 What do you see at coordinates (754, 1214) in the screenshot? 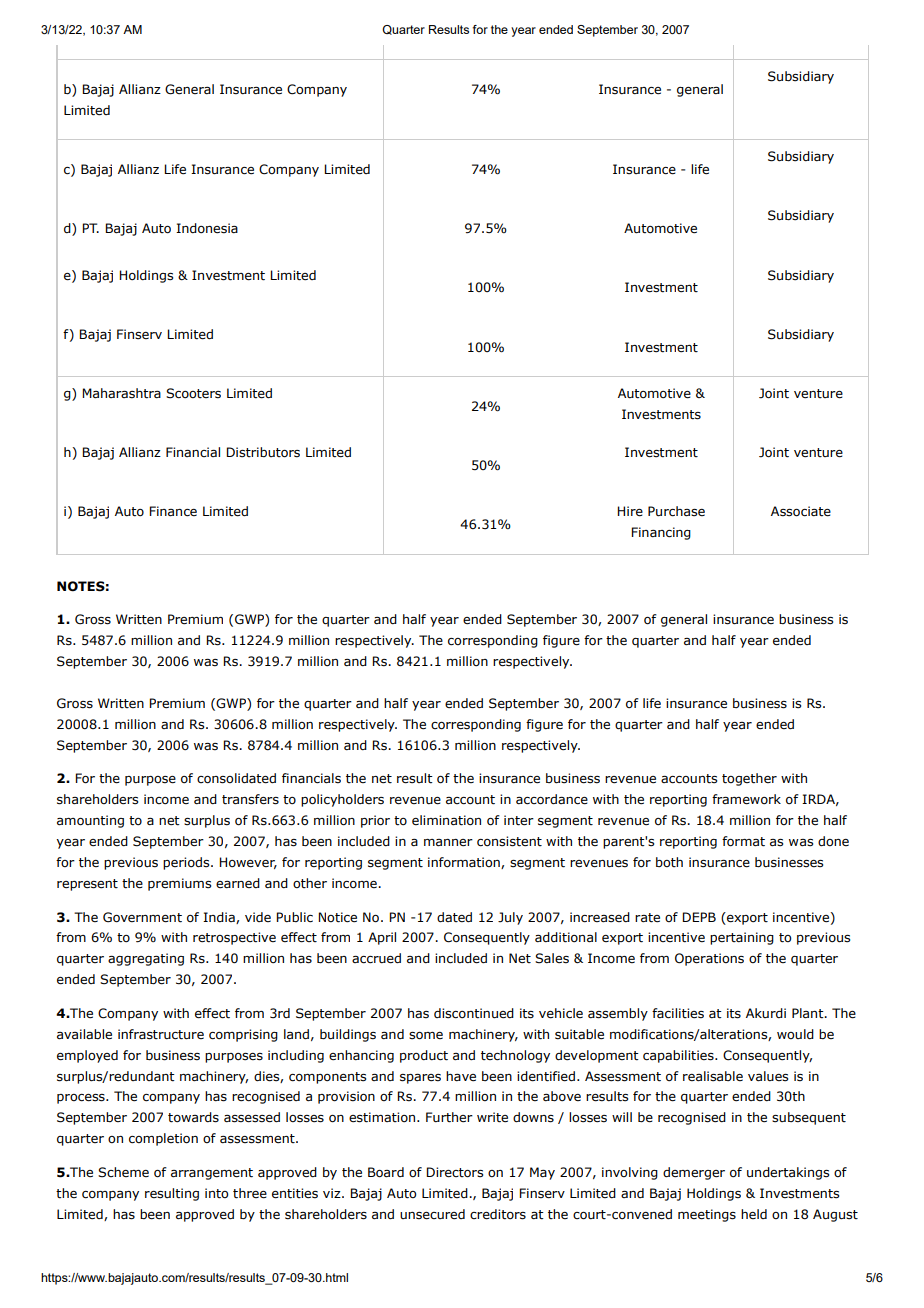
I see `held` at bounding box center [754, 1214].
